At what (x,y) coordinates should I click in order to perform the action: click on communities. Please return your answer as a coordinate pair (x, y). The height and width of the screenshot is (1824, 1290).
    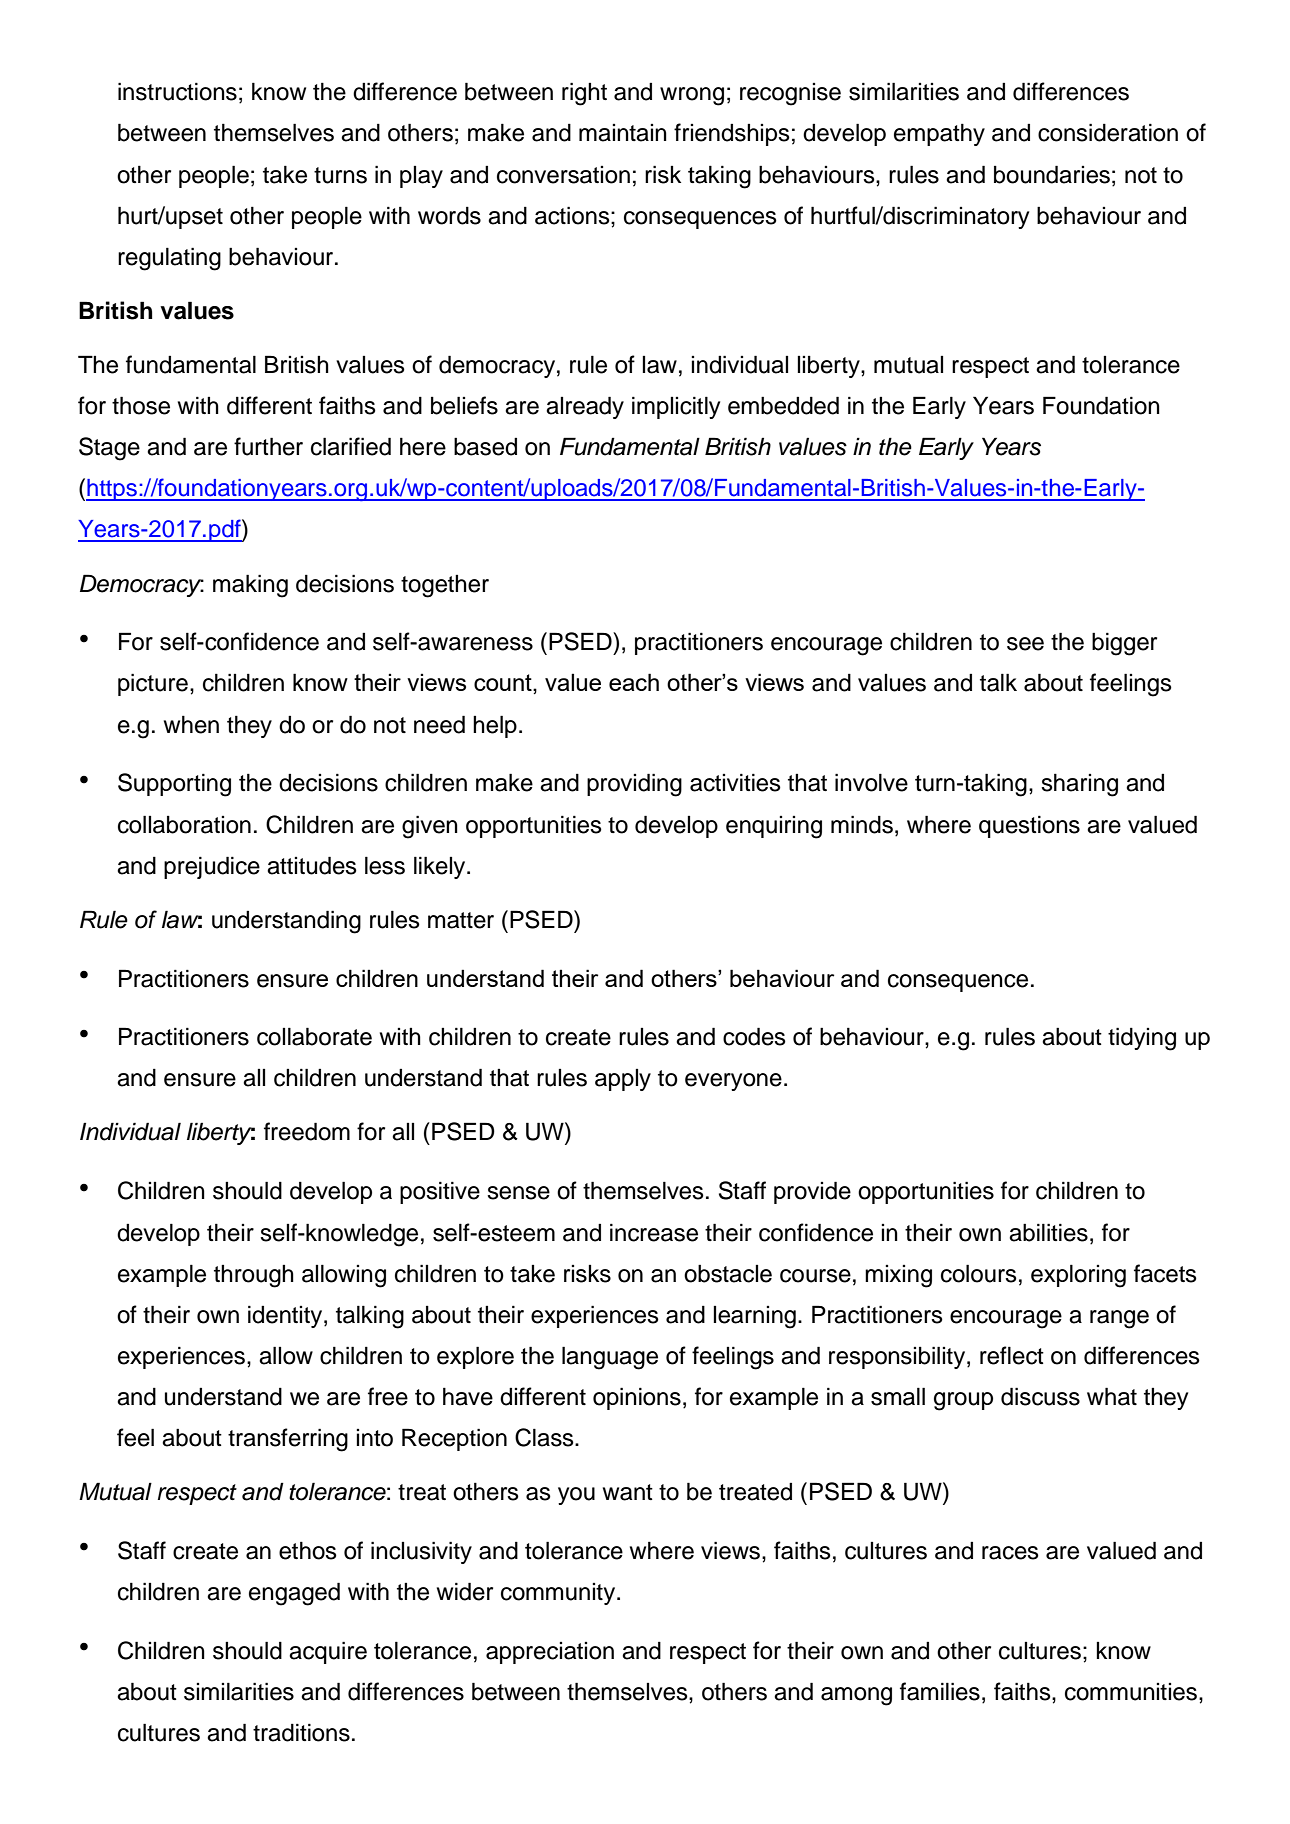
    Looking at the image, I should click on (1131, 1692).
